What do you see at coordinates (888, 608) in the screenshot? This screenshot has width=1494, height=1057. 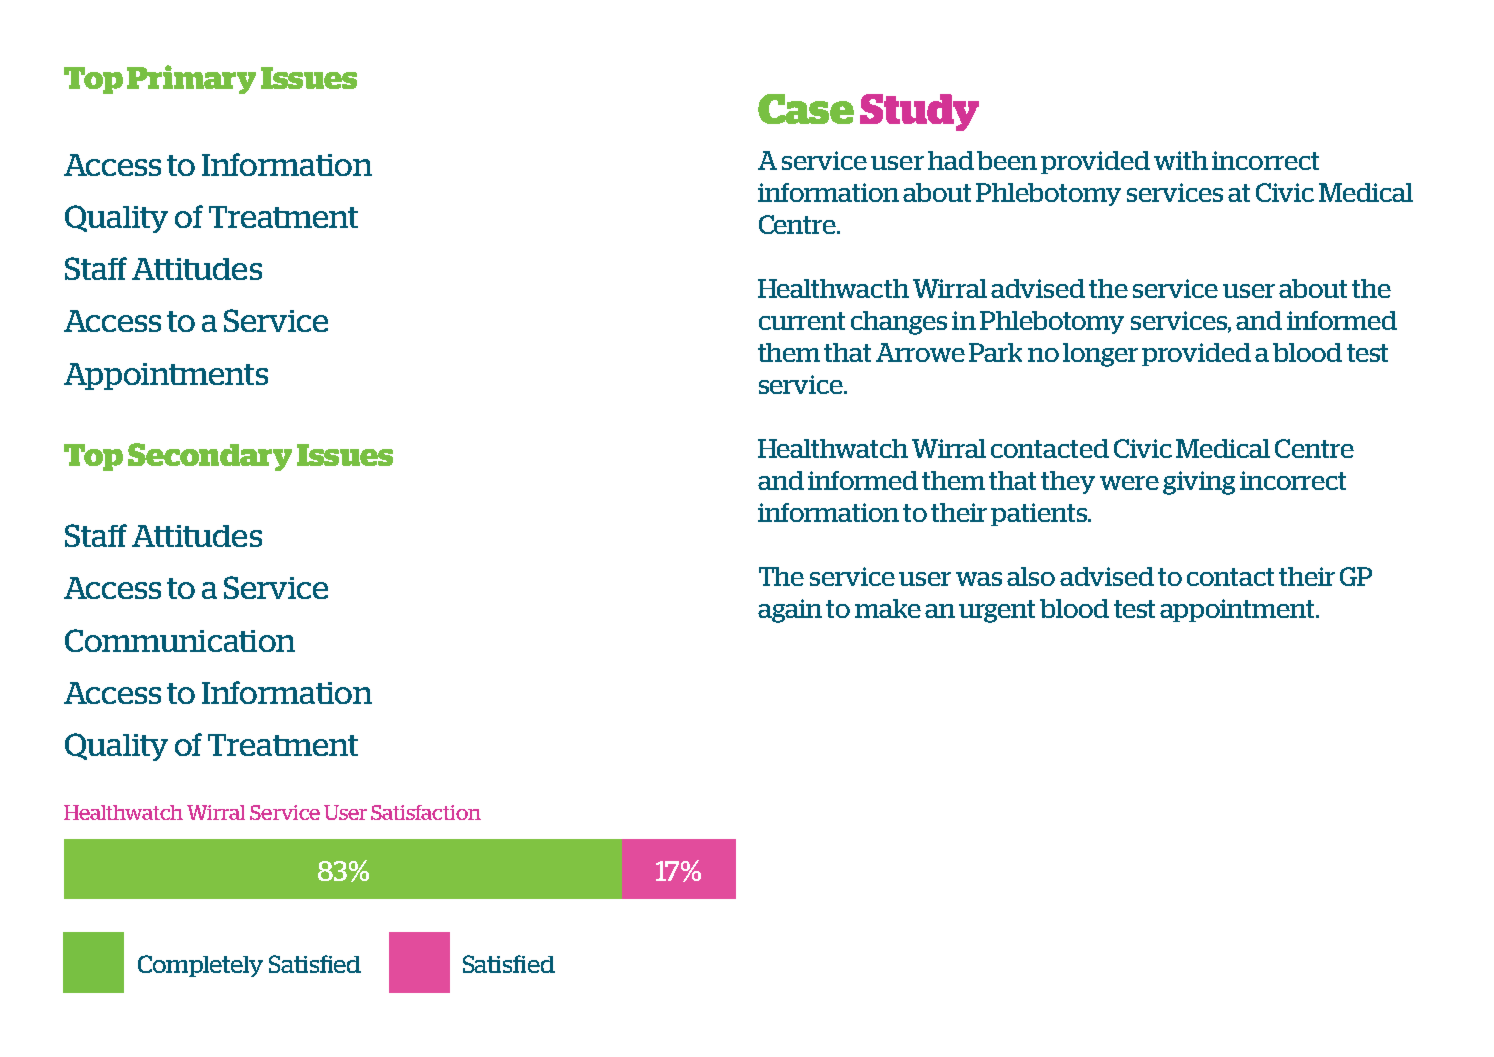 I see `make` at bounding box center [888, 608].
